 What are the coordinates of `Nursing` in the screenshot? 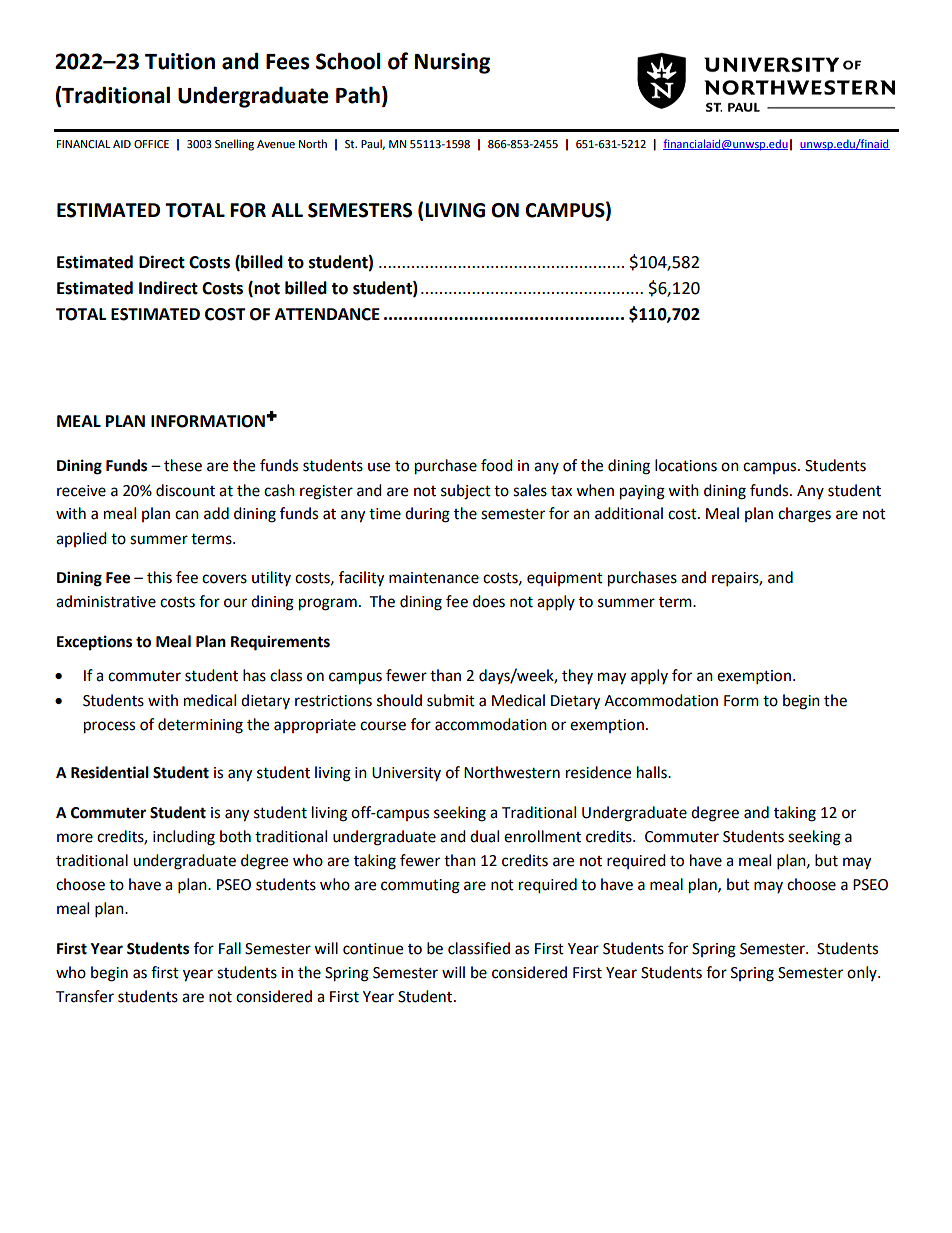 It's located at (452, 63).
